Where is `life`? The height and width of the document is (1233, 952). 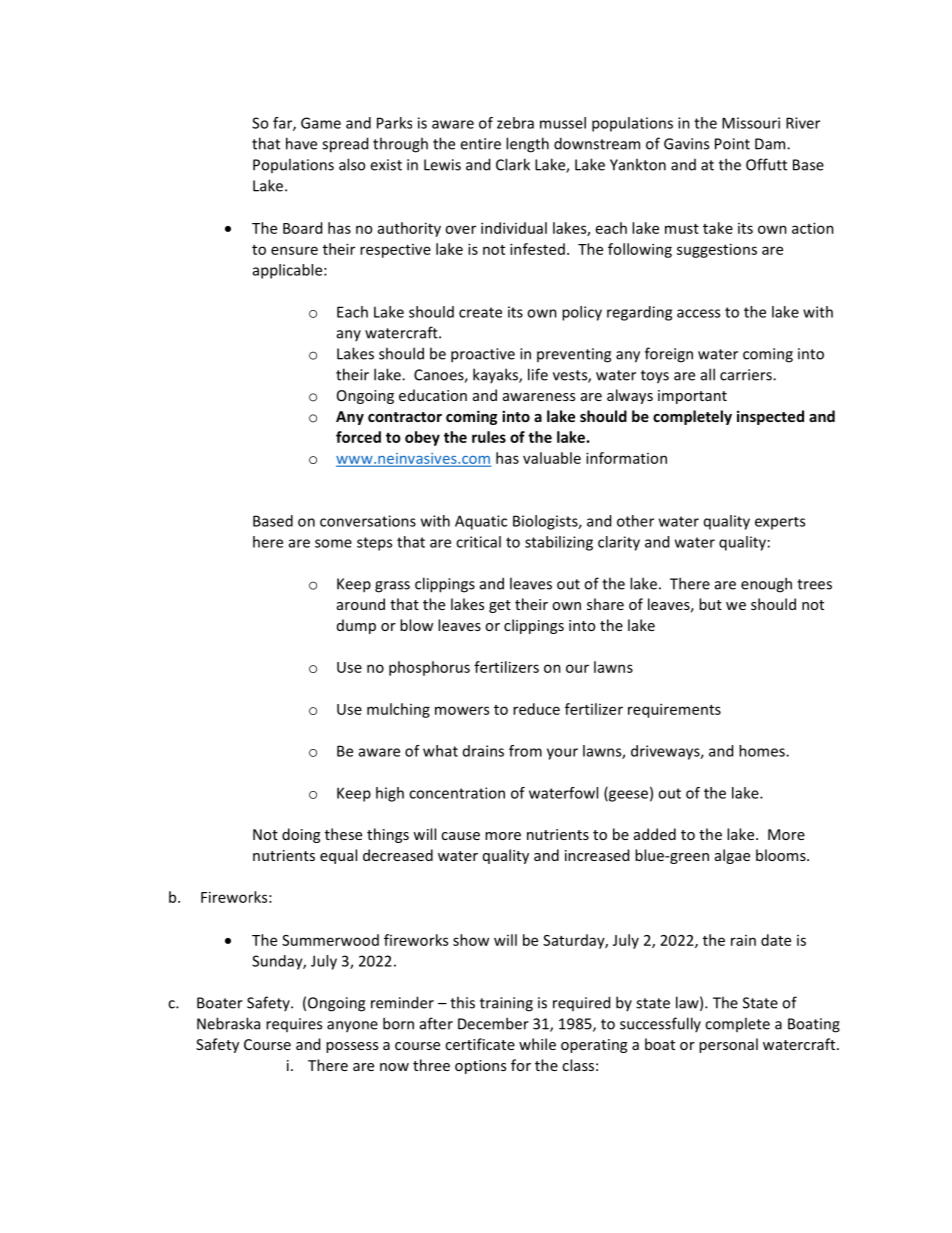
life is located at coordinates (538, 374).
